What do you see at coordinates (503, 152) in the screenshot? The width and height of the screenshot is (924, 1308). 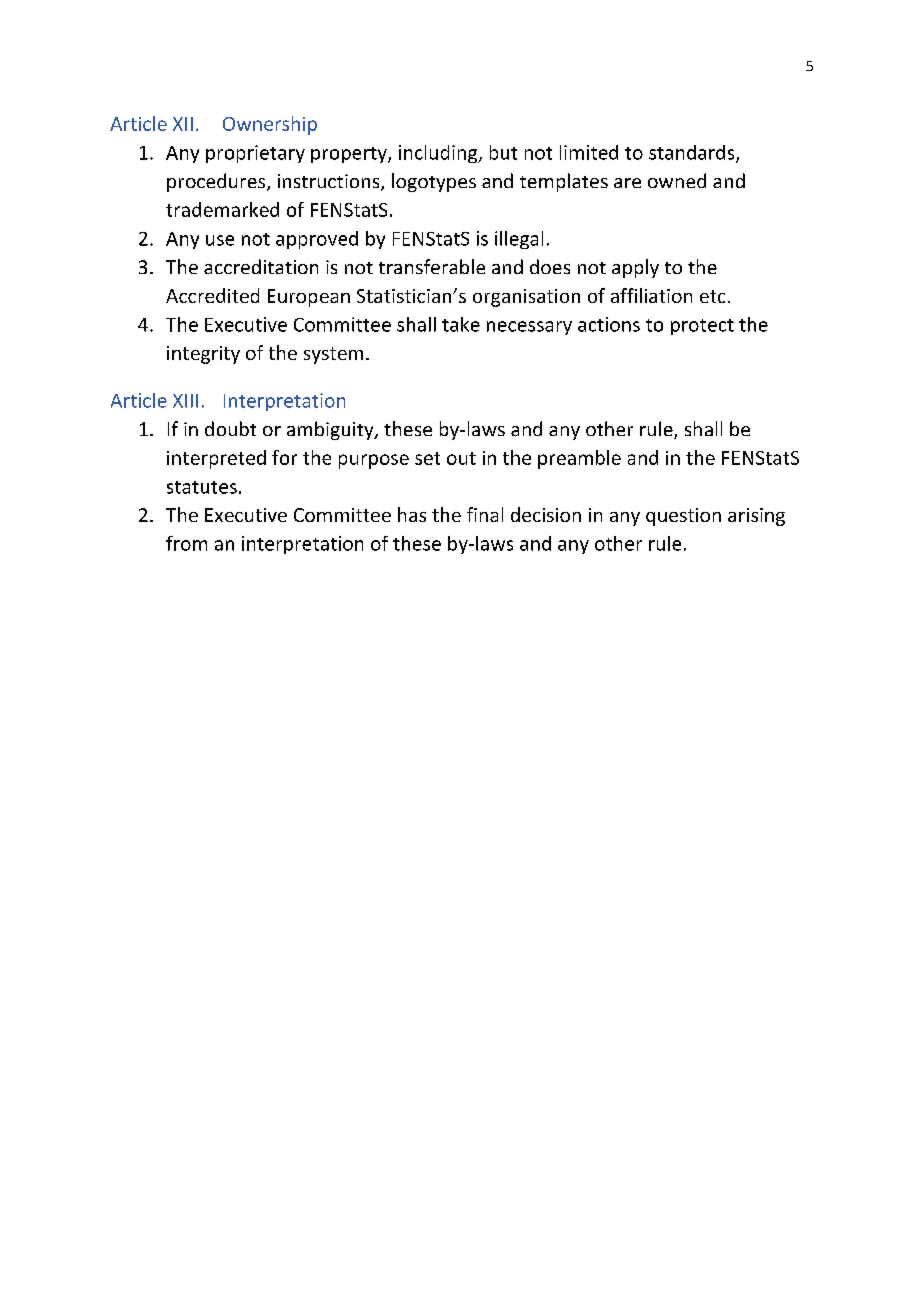 I see `but` at bounding box center [503, 152].
